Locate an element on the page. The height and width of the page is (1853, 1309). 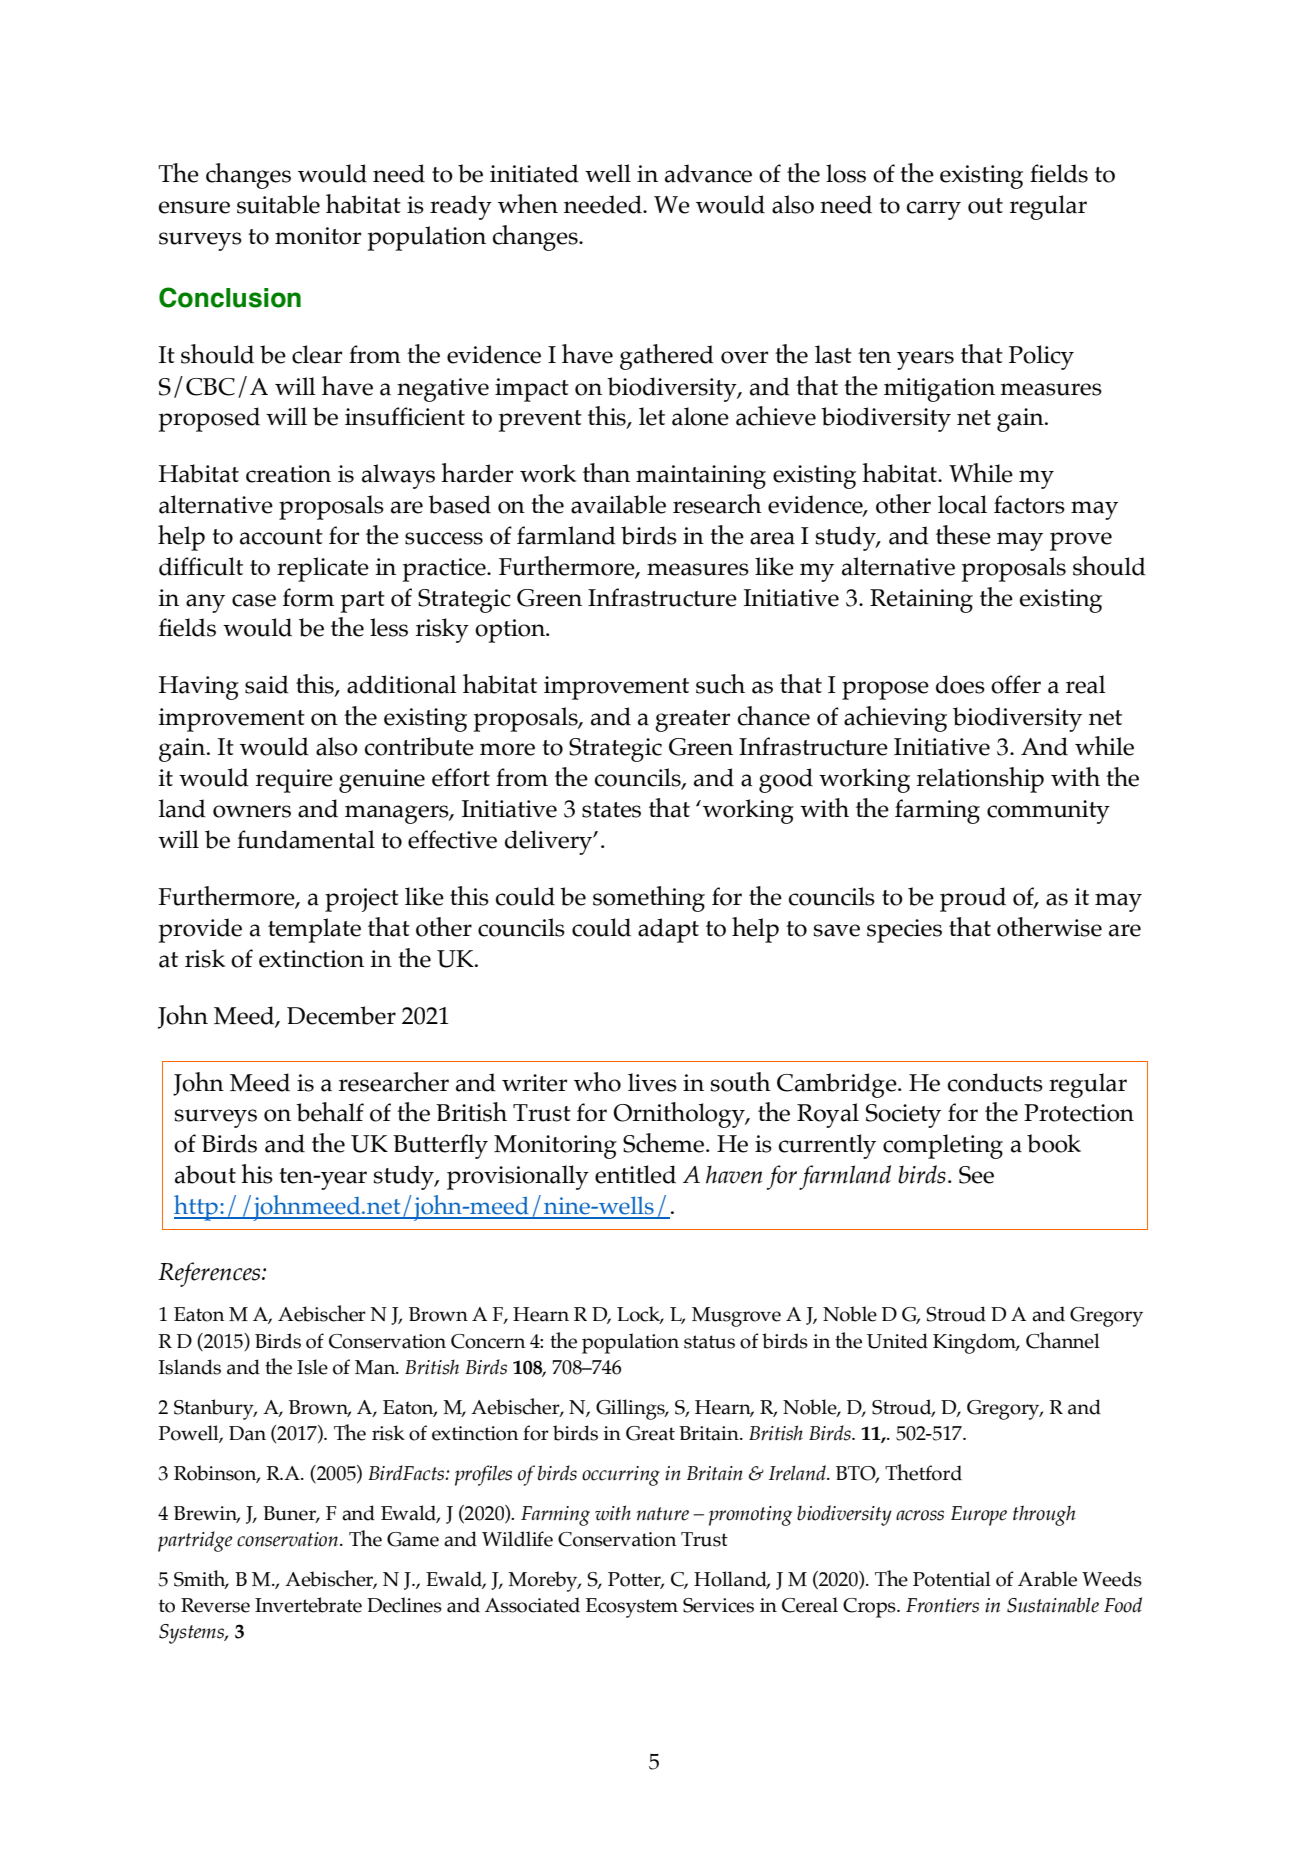
Invertebrate is located at coordinates (308, 1605).
